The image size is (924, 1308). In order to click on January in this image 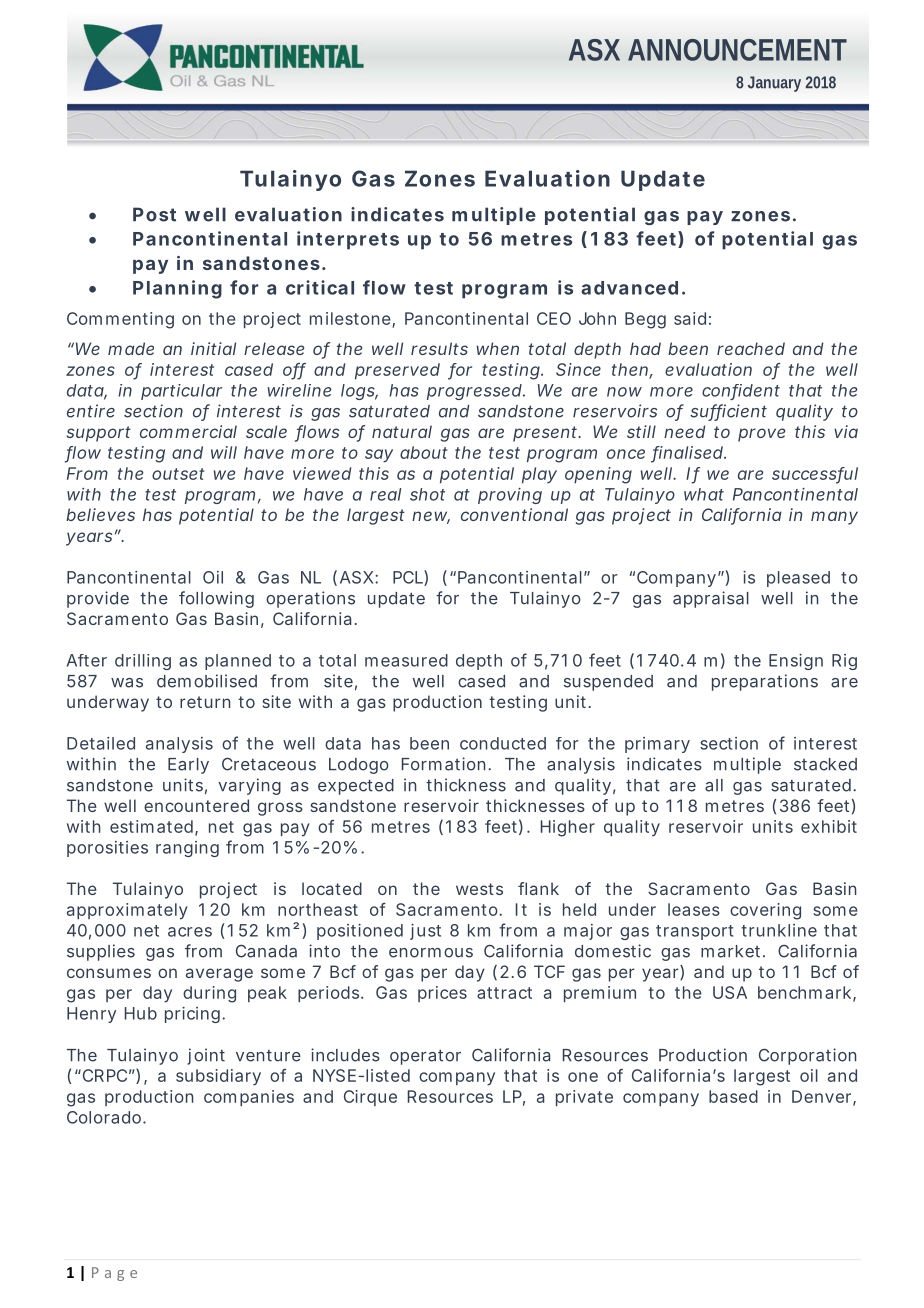, I will do `click(774, 84)`.
